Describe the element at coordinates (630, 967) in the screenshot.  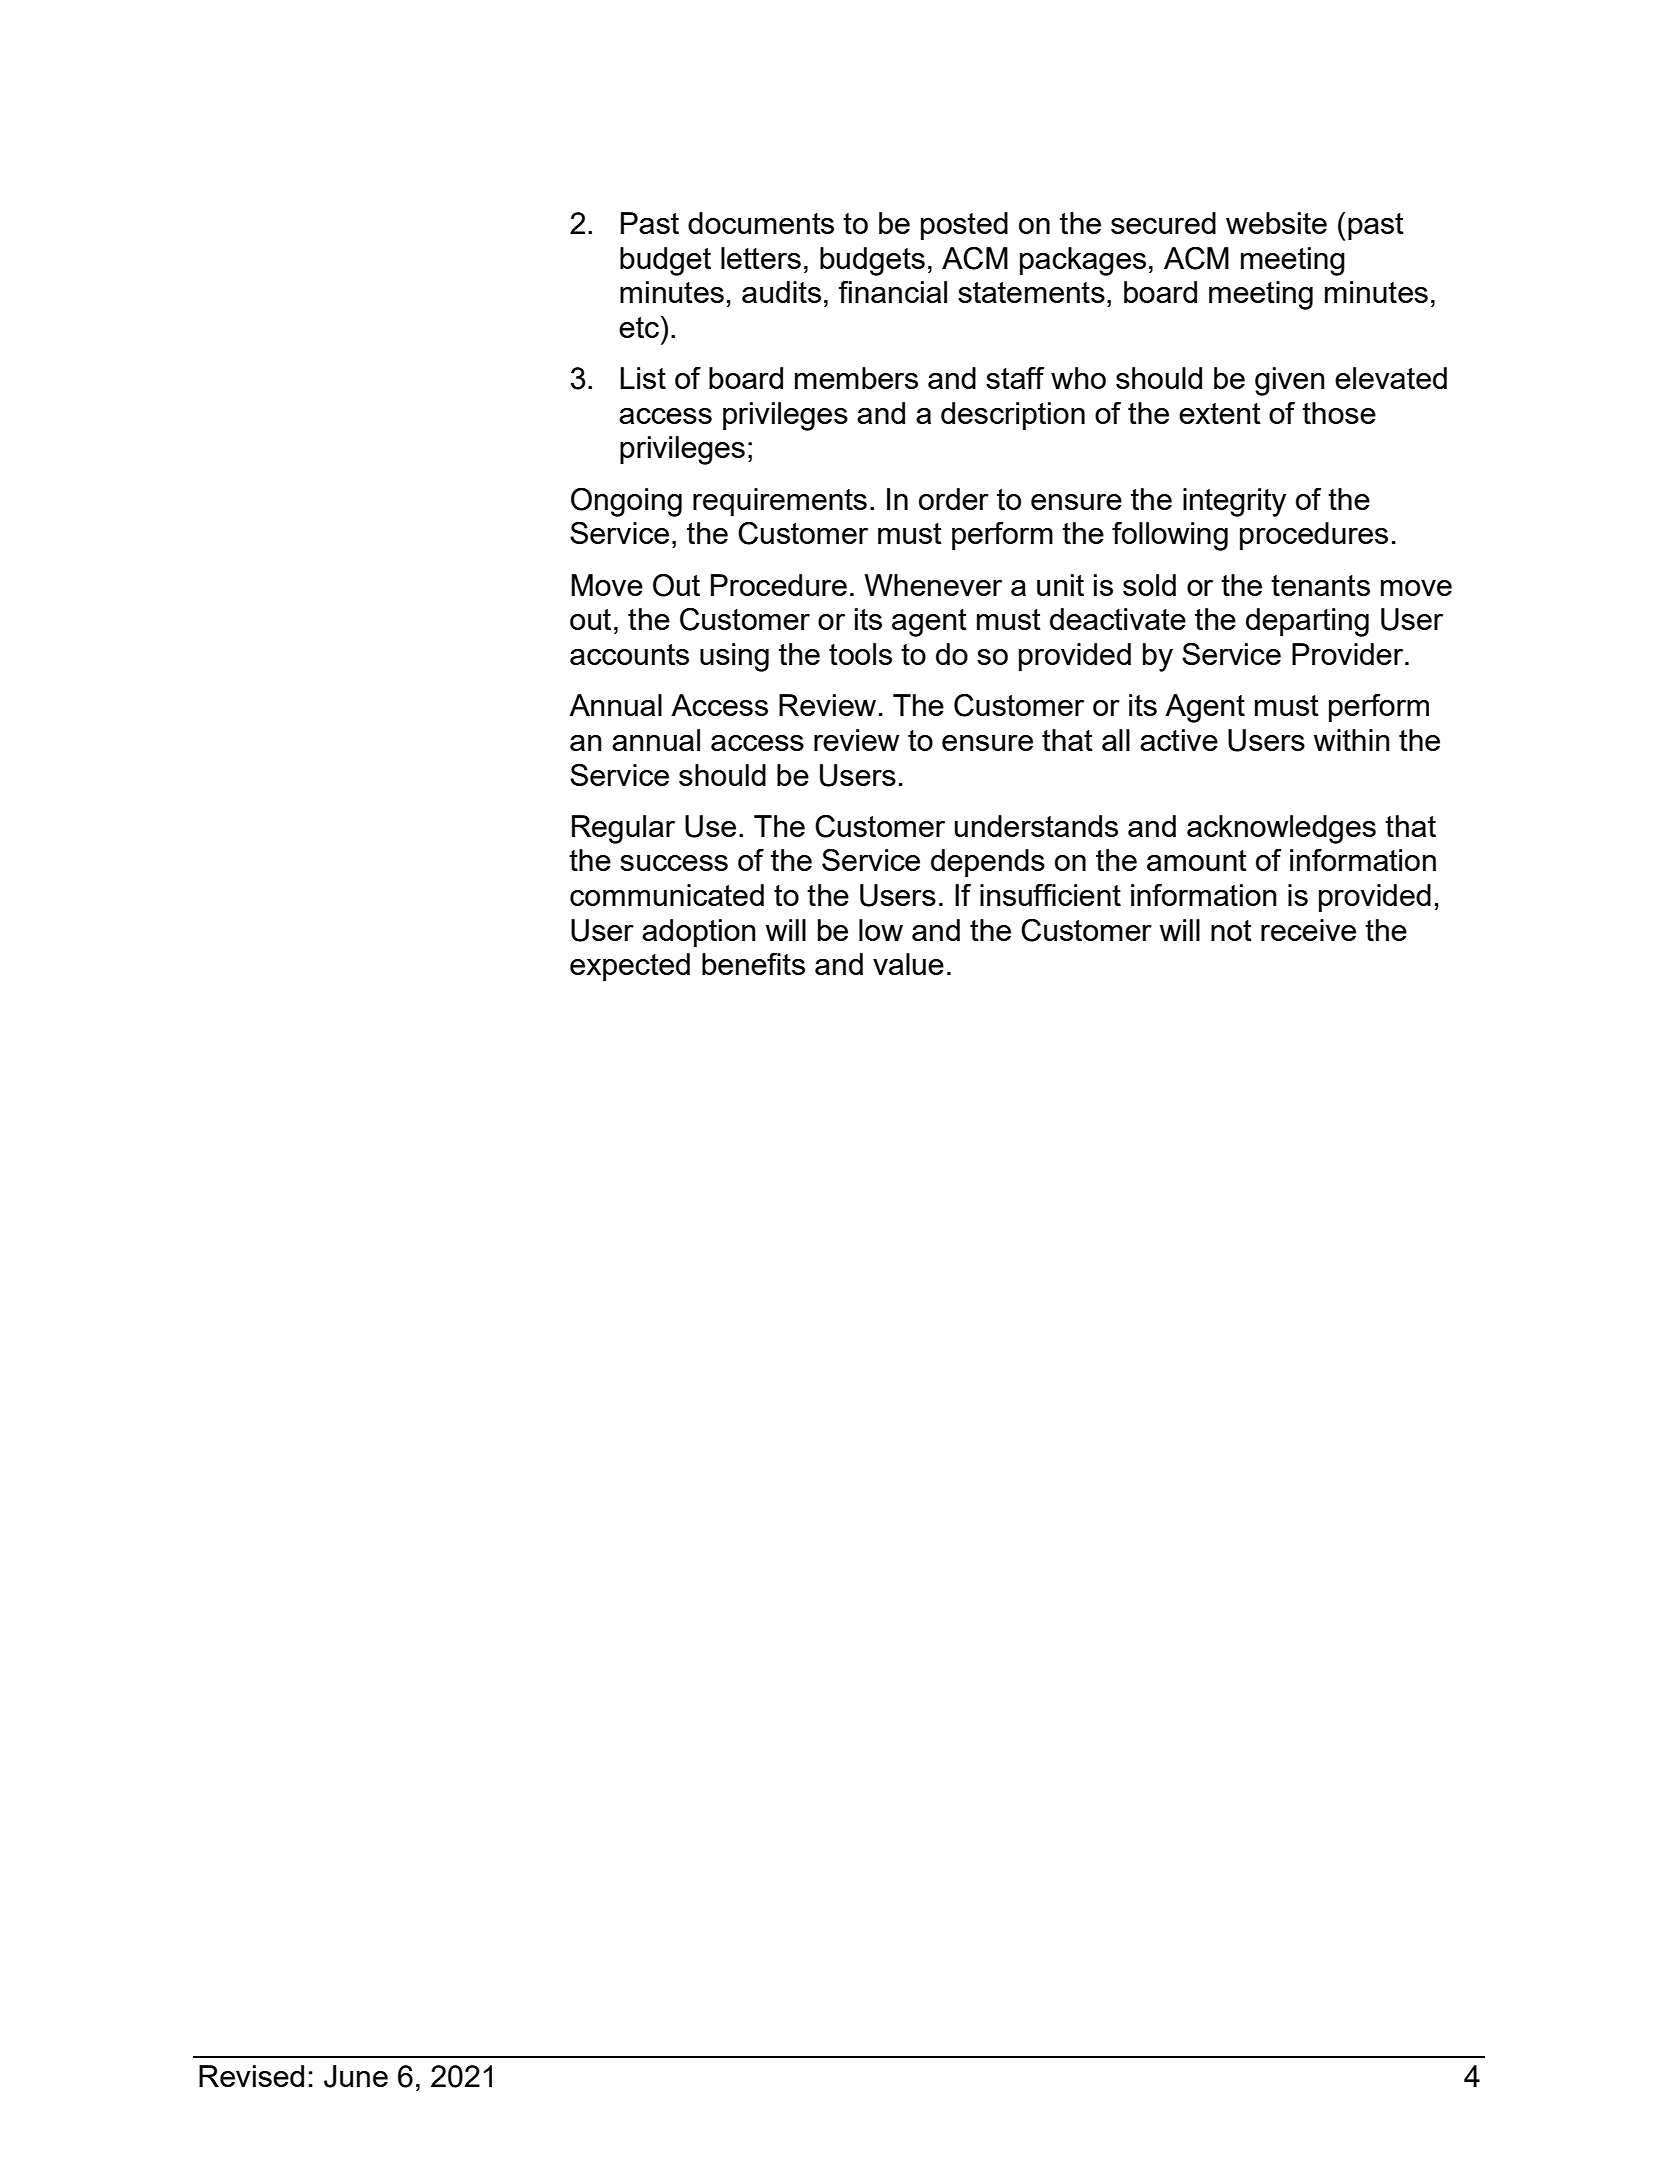
I see `expected` at that location.
